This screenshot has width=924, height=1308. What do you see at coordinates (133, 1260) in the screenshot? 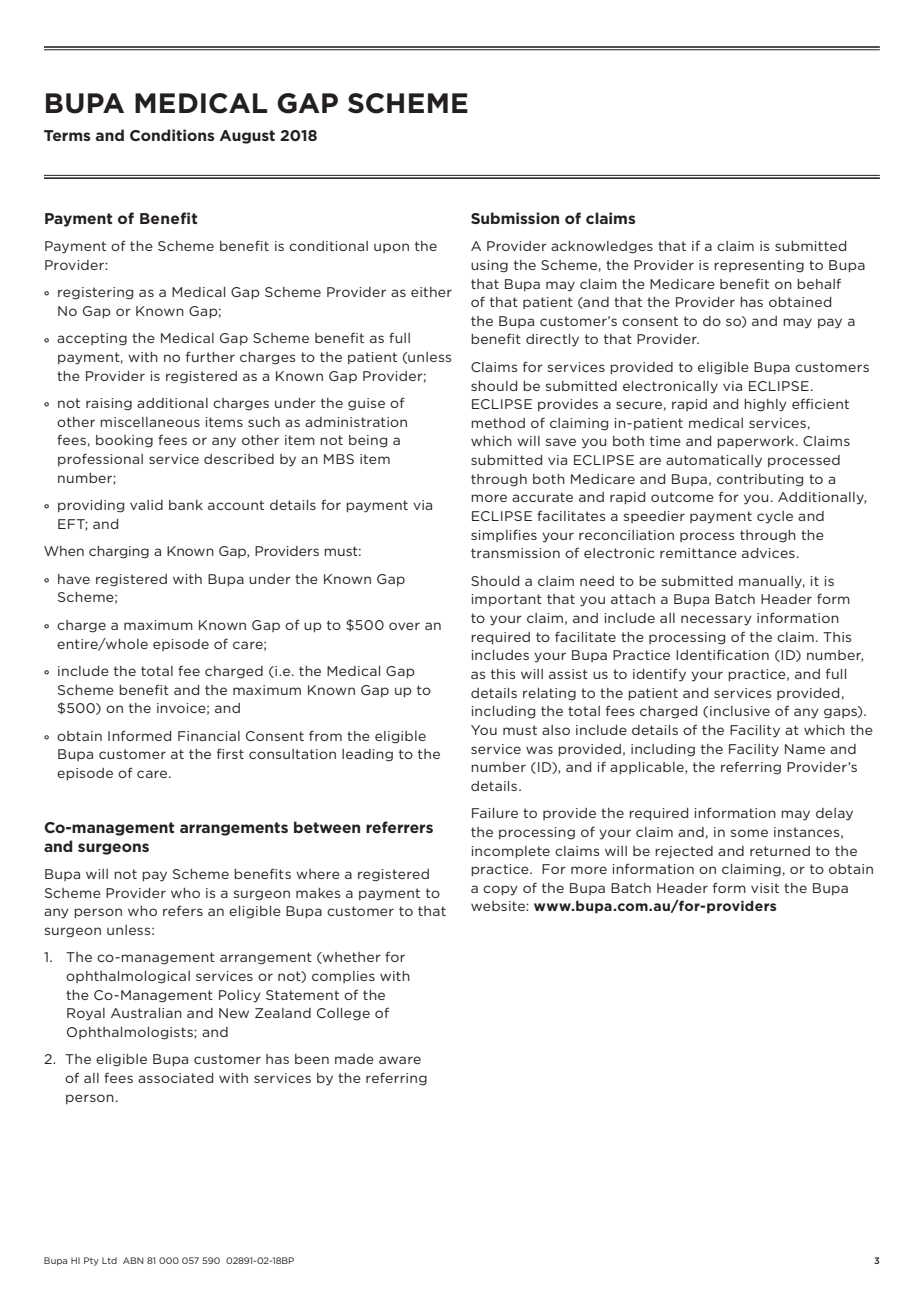
I see `ABN` at bounding box center [133, 1260].
